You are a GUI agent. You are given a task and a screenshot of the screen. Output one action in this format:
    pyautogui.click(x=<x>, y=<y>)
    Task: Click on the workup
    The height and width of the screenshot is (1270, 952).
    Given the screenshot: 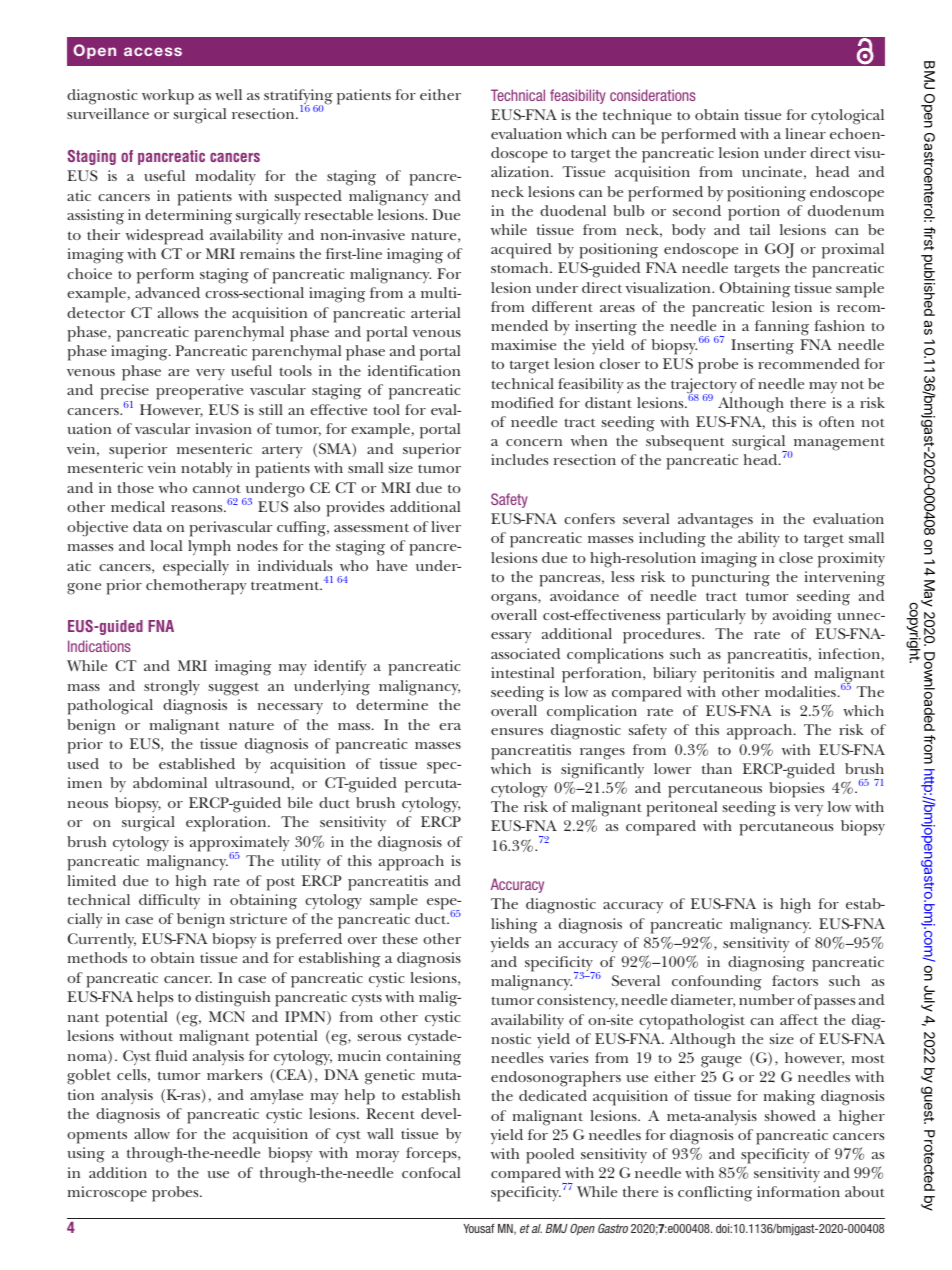 What is the action you would take?
    pyautogui.click(x=168, y=97)
